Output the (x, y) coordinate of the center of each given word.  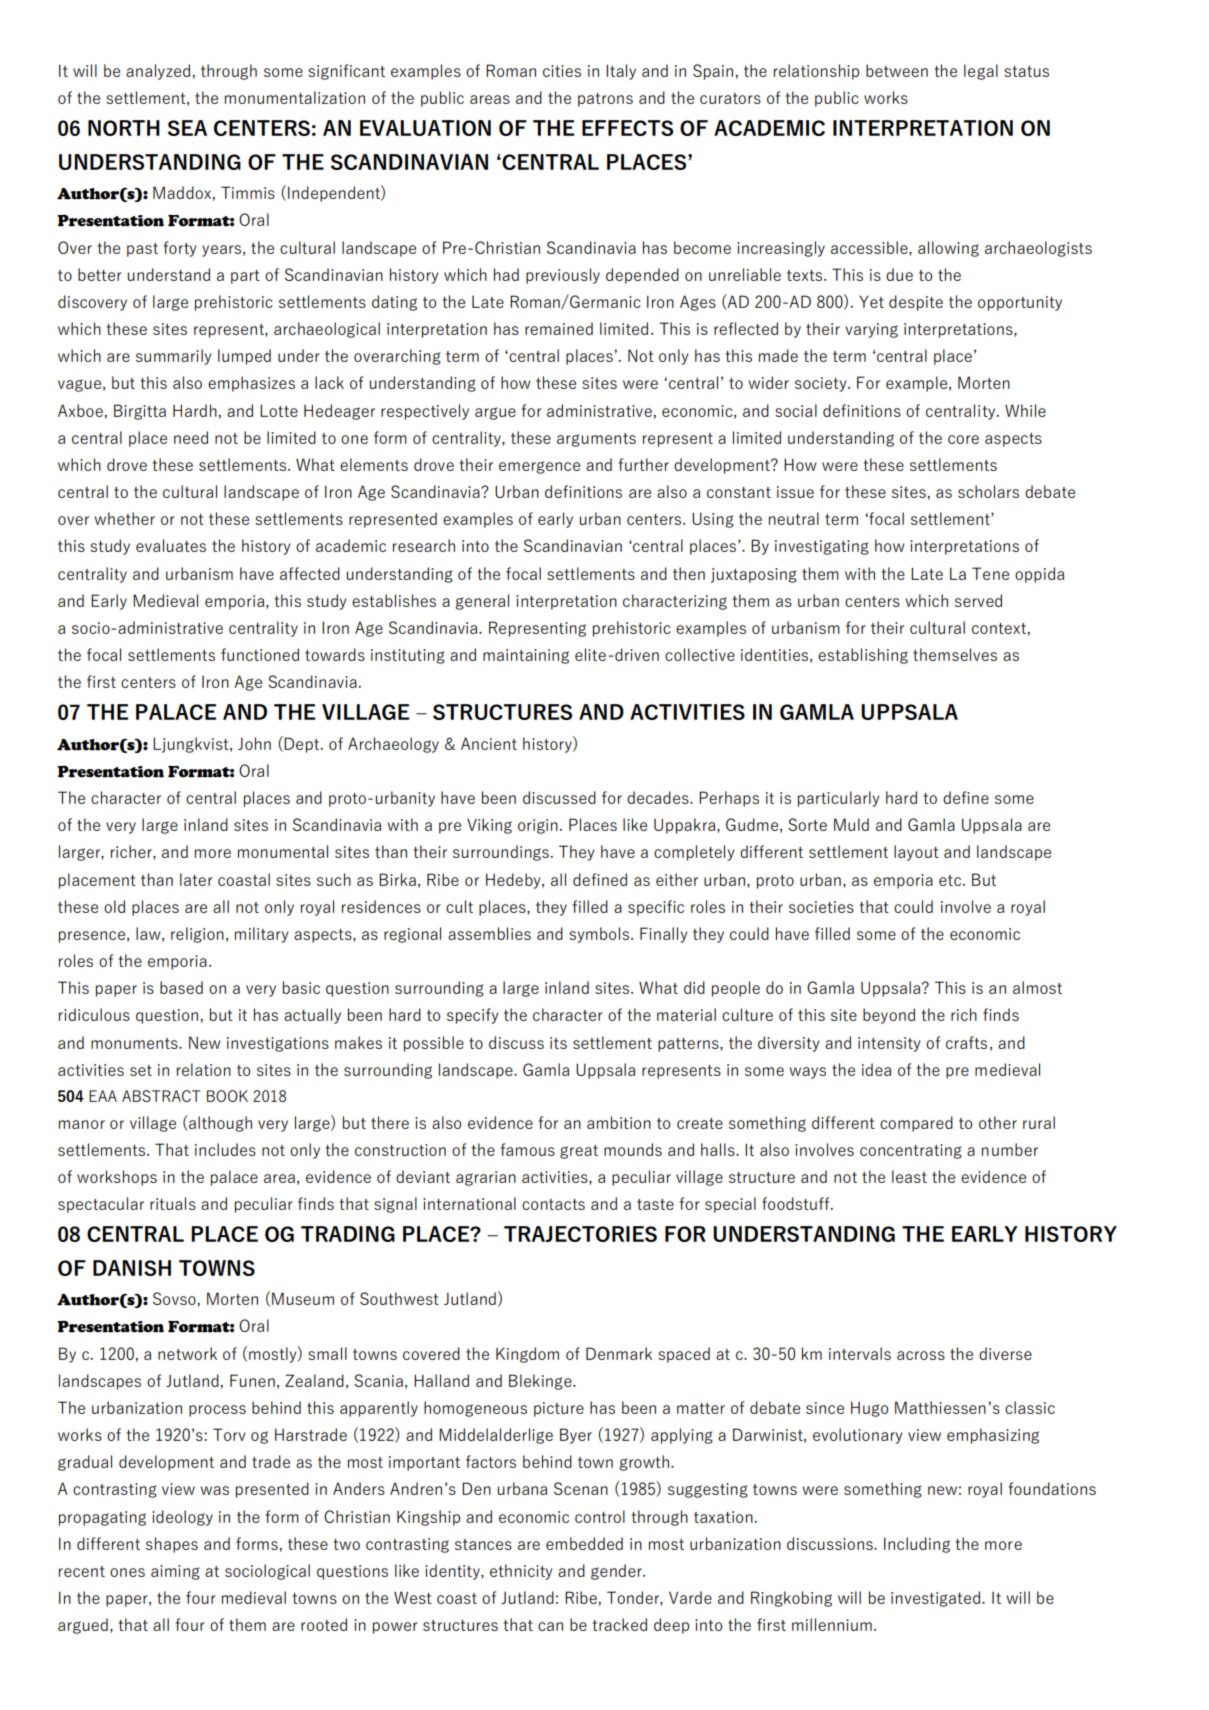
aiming (175, 1572)
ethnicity (521, 1572)
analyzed (158, 72)
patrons (605, 100)
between (897, 70)
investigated (935, 1599)
